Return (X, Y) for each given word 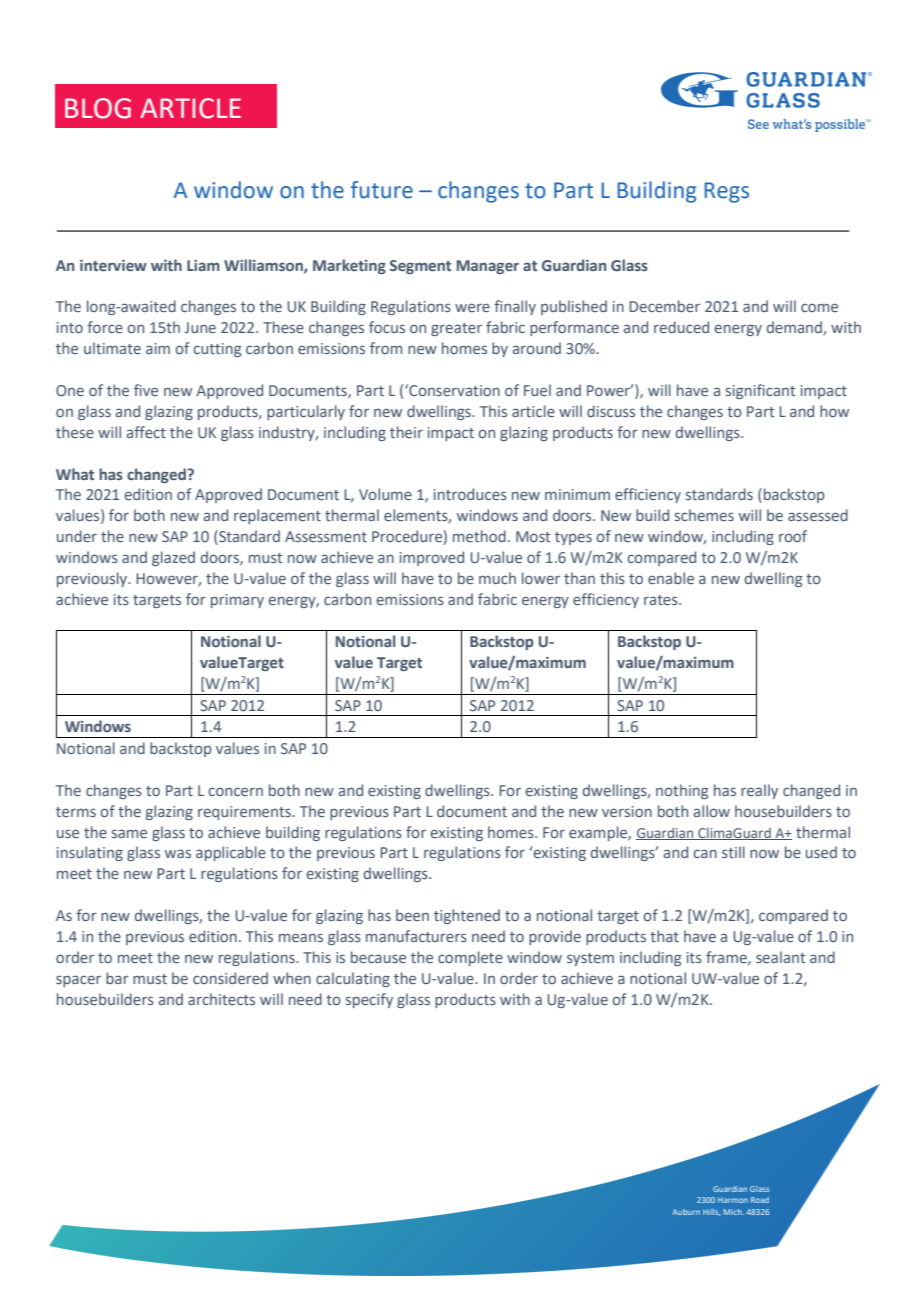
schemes (704, 515)
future (382, 190)
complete (470, 958)
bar (117, 978)
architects (221, 999)
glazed (173, 558)
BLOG (98, 108)
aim (158, 348)
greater (456, 329)
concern (235, 791)
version (627, 811)
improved (432, 558)
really (759, 791)
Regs (726, 192)
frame (727, 958)
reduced (681, 327)
